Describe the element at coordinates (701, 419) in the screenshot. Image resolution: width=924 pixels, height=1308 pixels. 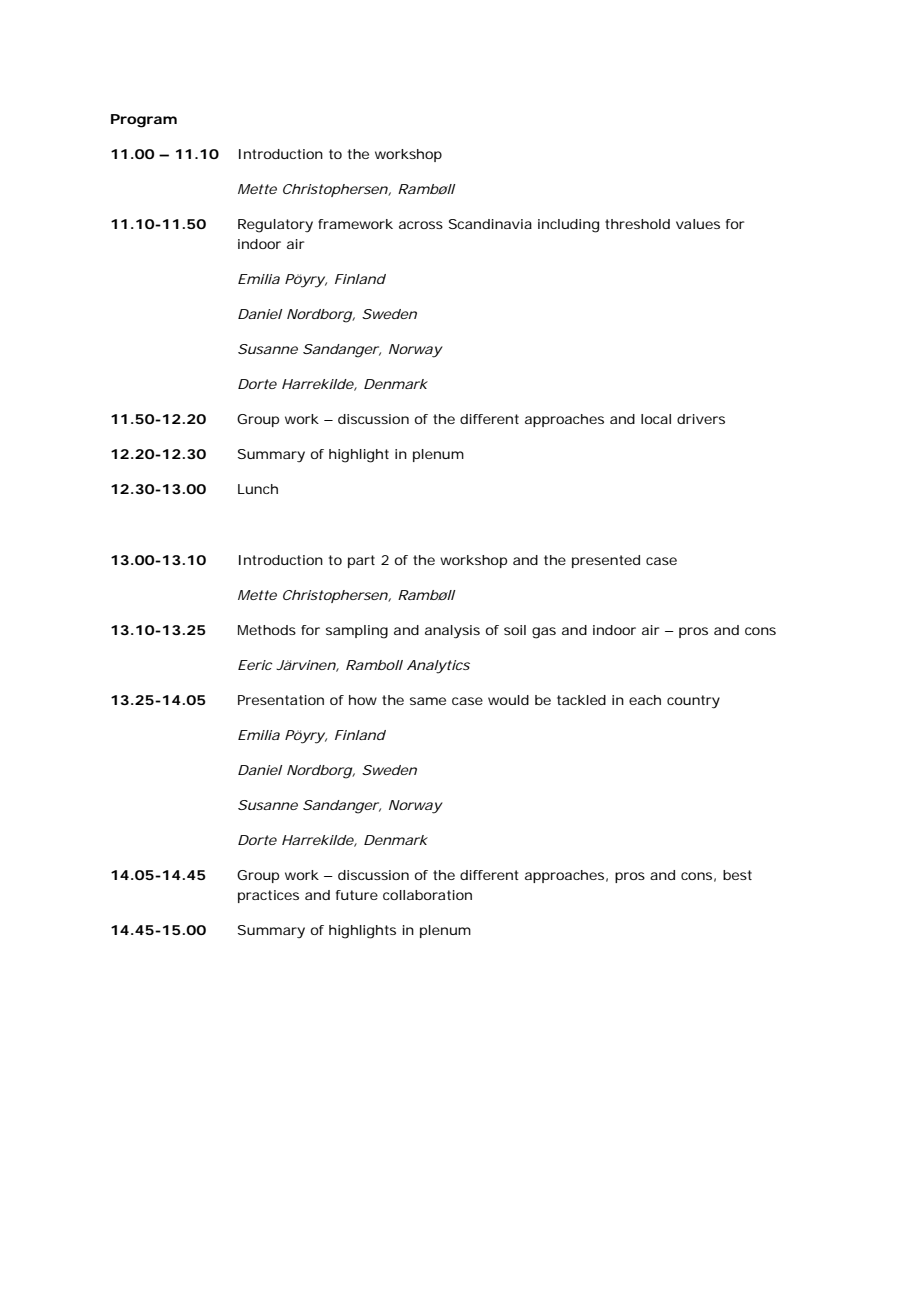
I see `drivers` at that location.
